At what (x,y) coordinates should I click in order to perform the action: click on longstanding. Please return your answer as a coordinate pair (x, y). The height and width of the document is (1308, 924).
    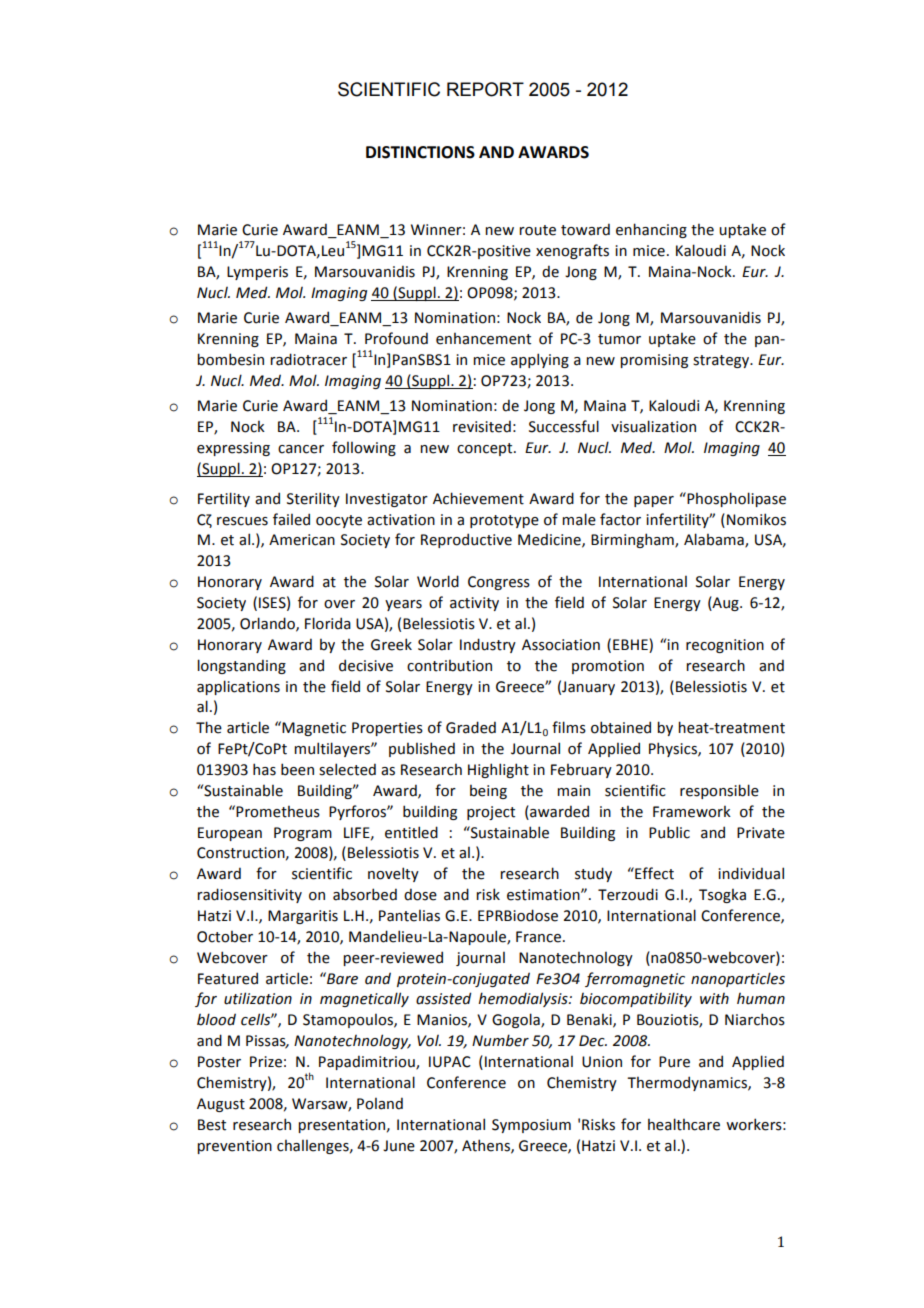
    Looking at the image, I should click on (241, 666).
